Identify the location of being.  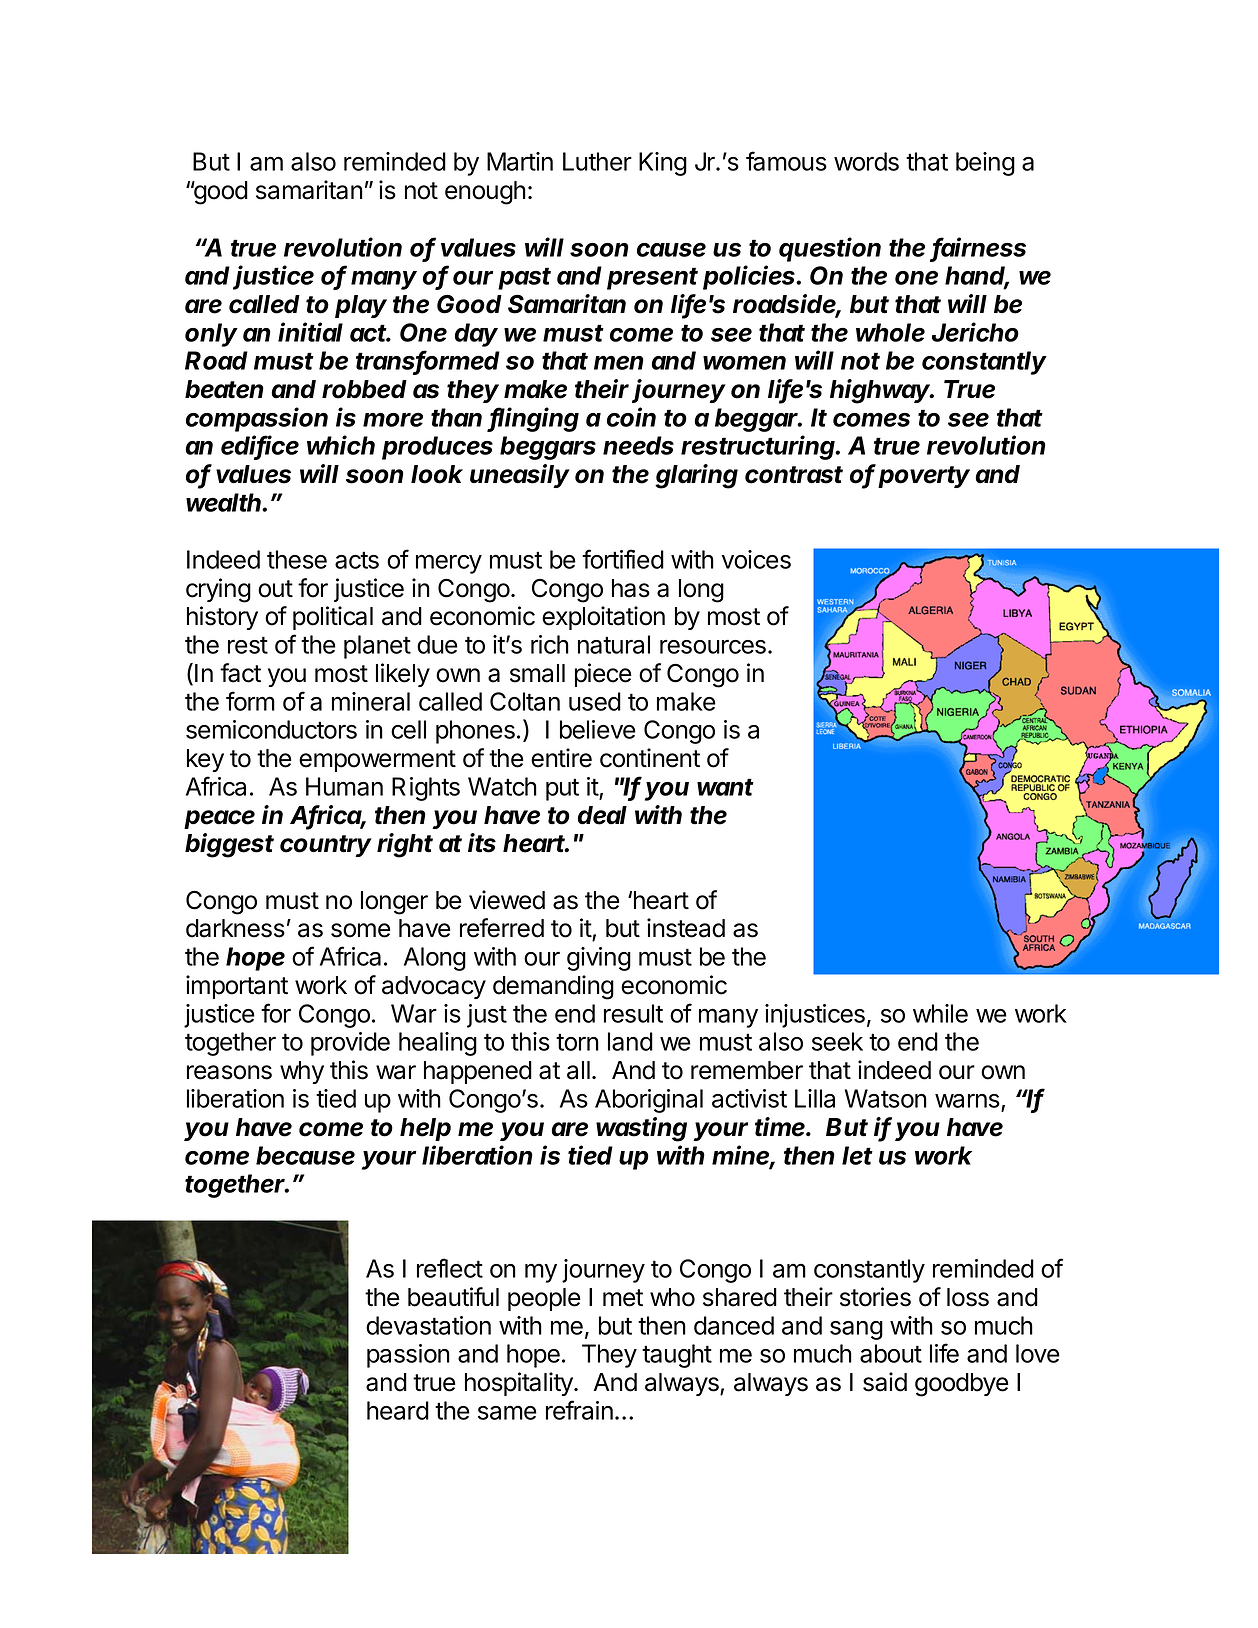
(985, 164).
